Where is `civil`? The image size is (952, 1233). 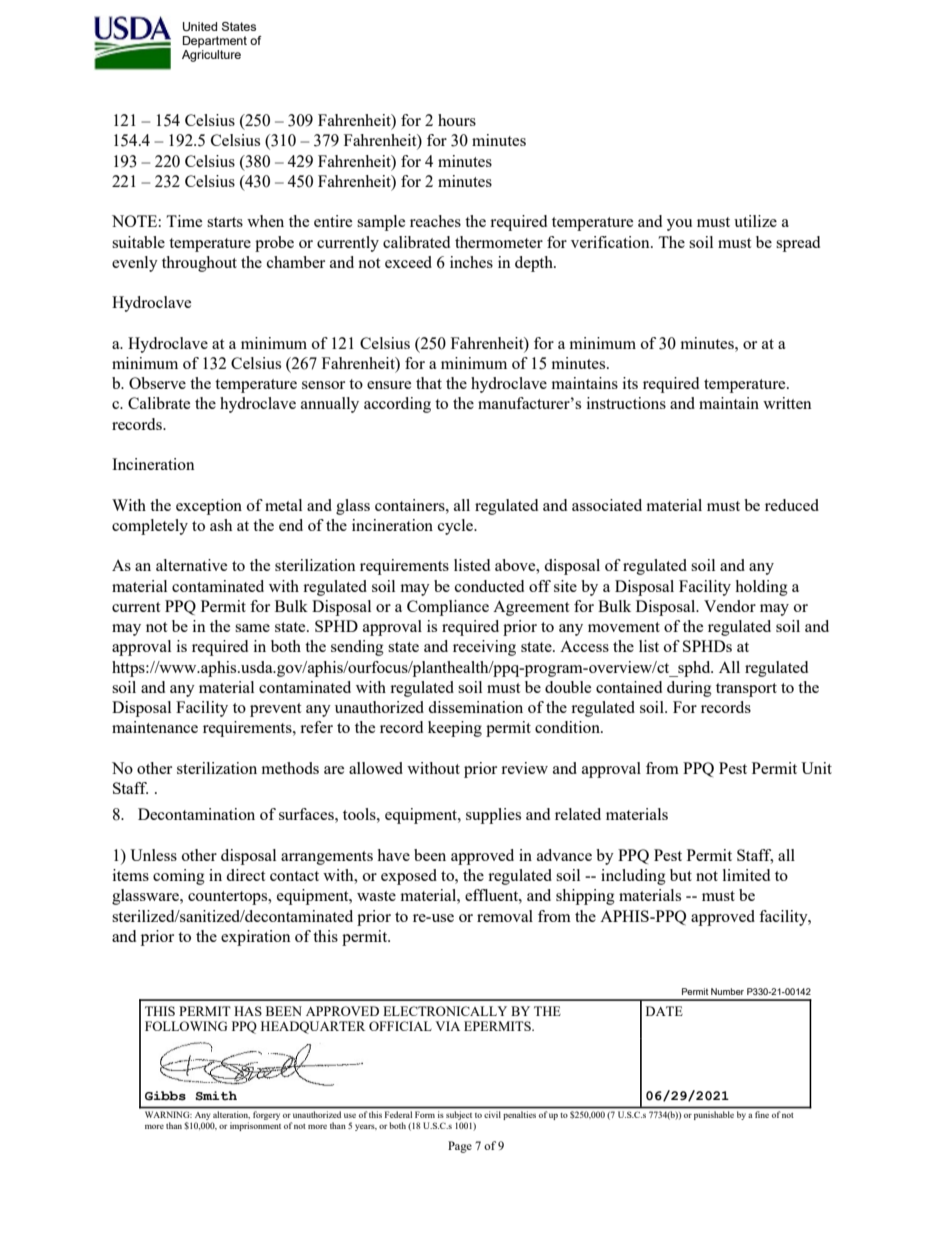 civil is located at coordinates (492, 1114).
